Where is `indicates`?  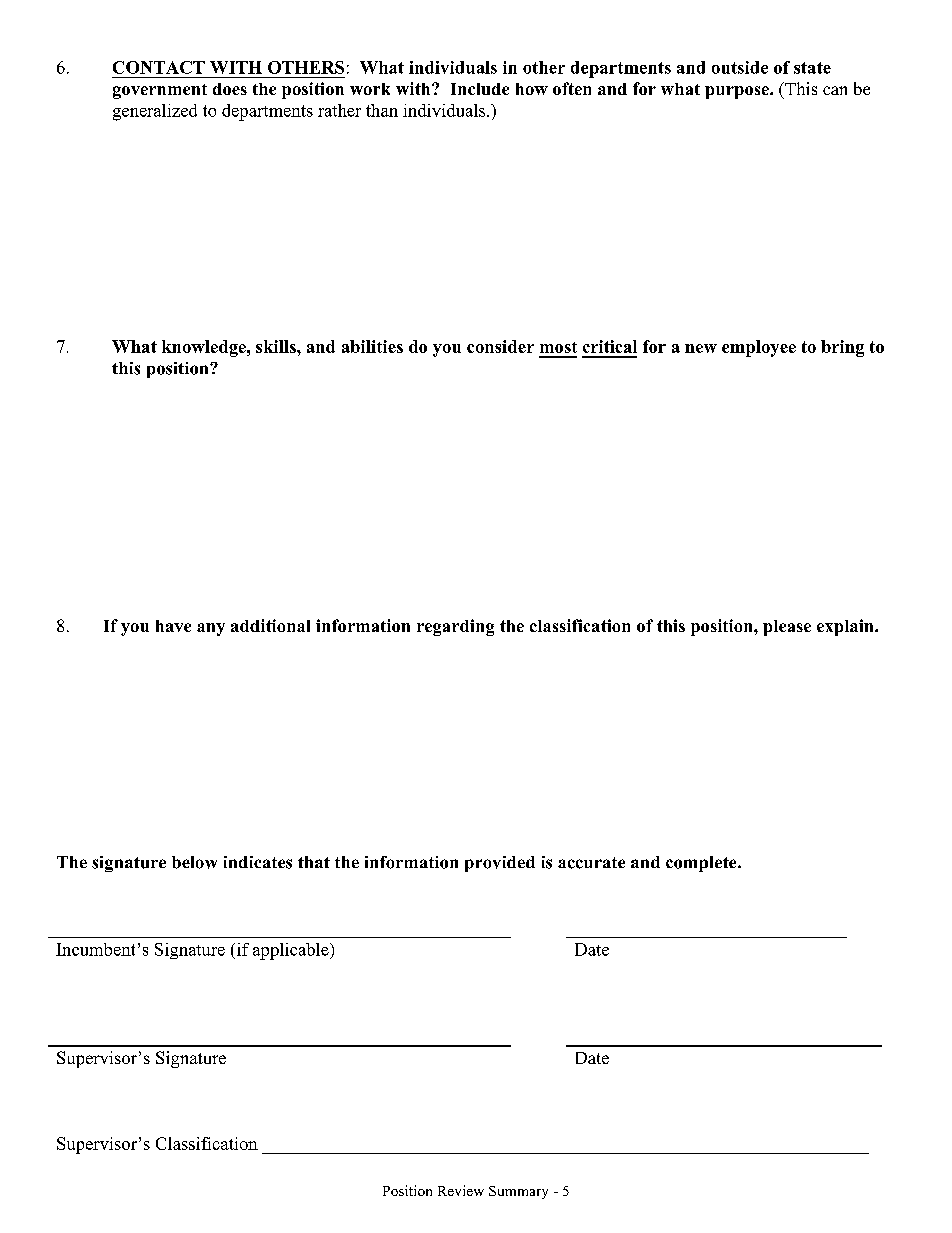
indicates is located at coordinates (258, 862).
